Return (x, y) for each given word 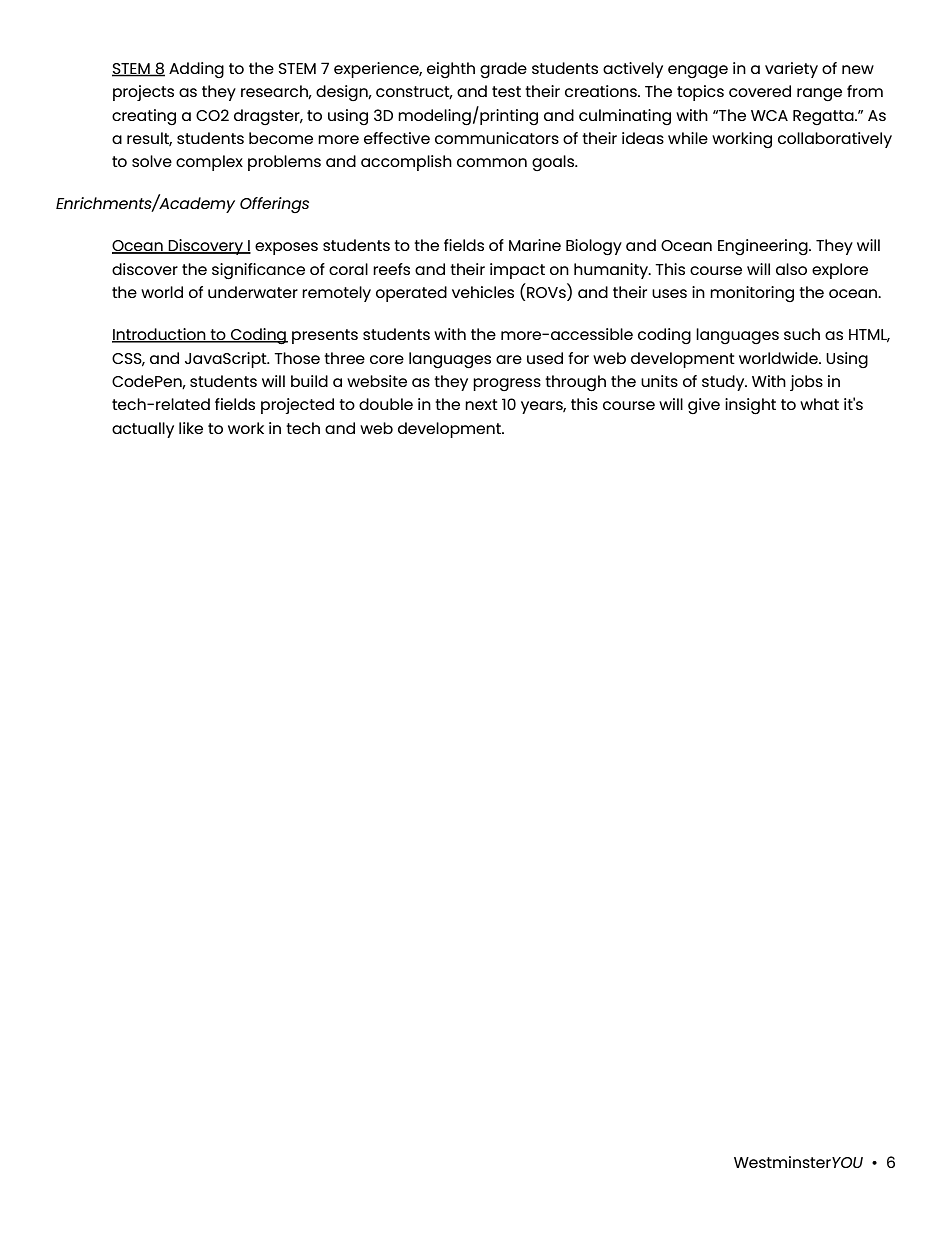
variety (791, 70)
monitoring (752, 294)
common (492, 162)
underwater (253, 292)
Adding (196, 70)
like (191, 428)
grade (503, 70)
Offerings (274, 205)
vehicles (483, 292)
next (481, 404)
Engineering (764, 247)
